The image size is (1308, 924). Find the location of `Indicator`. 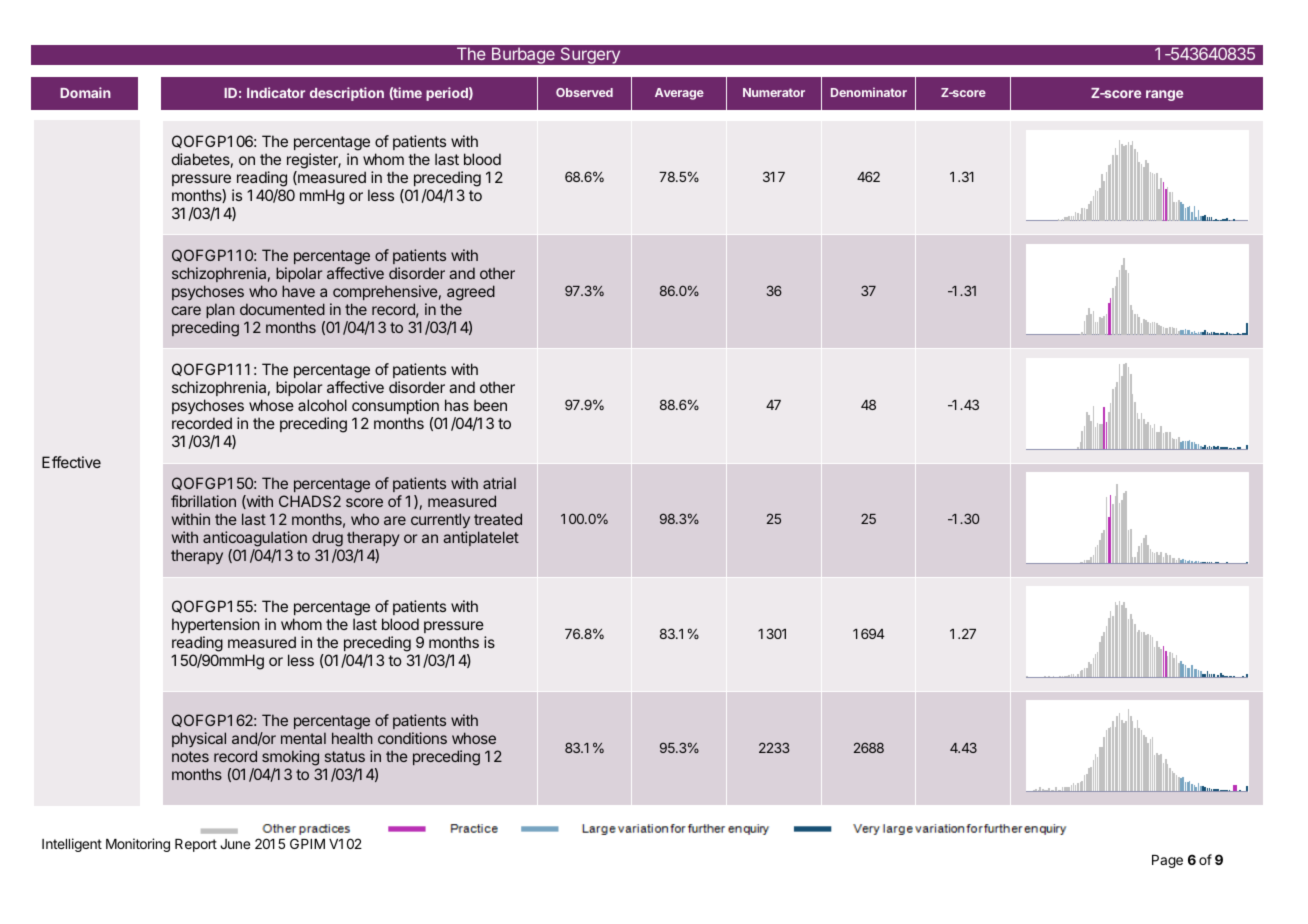

Indicator is located at coordinates (276, 92).
